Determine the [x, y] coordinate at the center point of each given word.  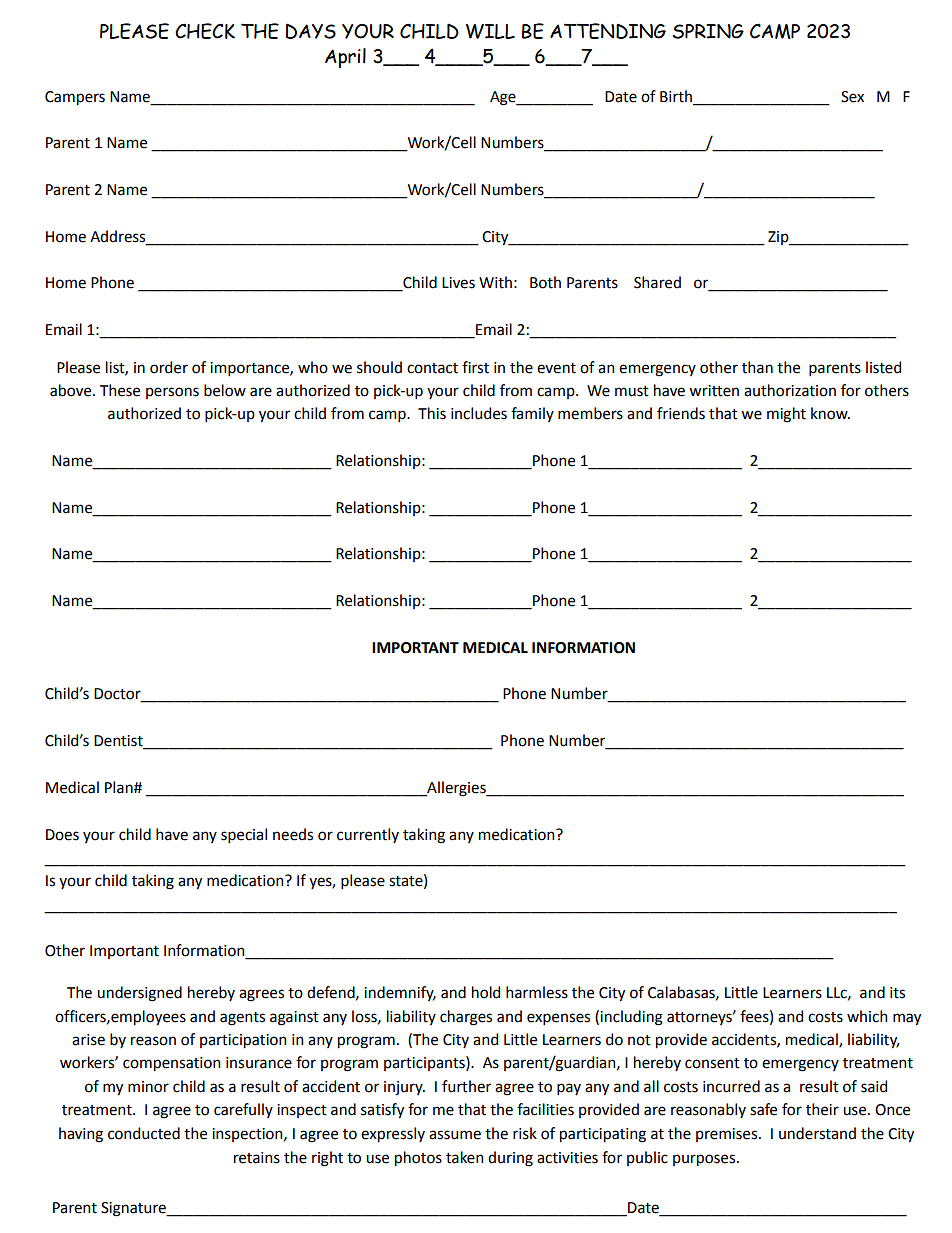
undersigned [139, 994]
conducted [144, 1133]
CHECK [205, 31]
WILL [490, 31]
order [169, 367]
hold [486, 992]
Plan [120, 787]
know [830, 413]
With [495, 282]
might [786, 415]
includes [479, 413]
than [757, 367]
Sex [852, 97]
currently [368, 835]
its [897, 993]
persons [172, 393]
